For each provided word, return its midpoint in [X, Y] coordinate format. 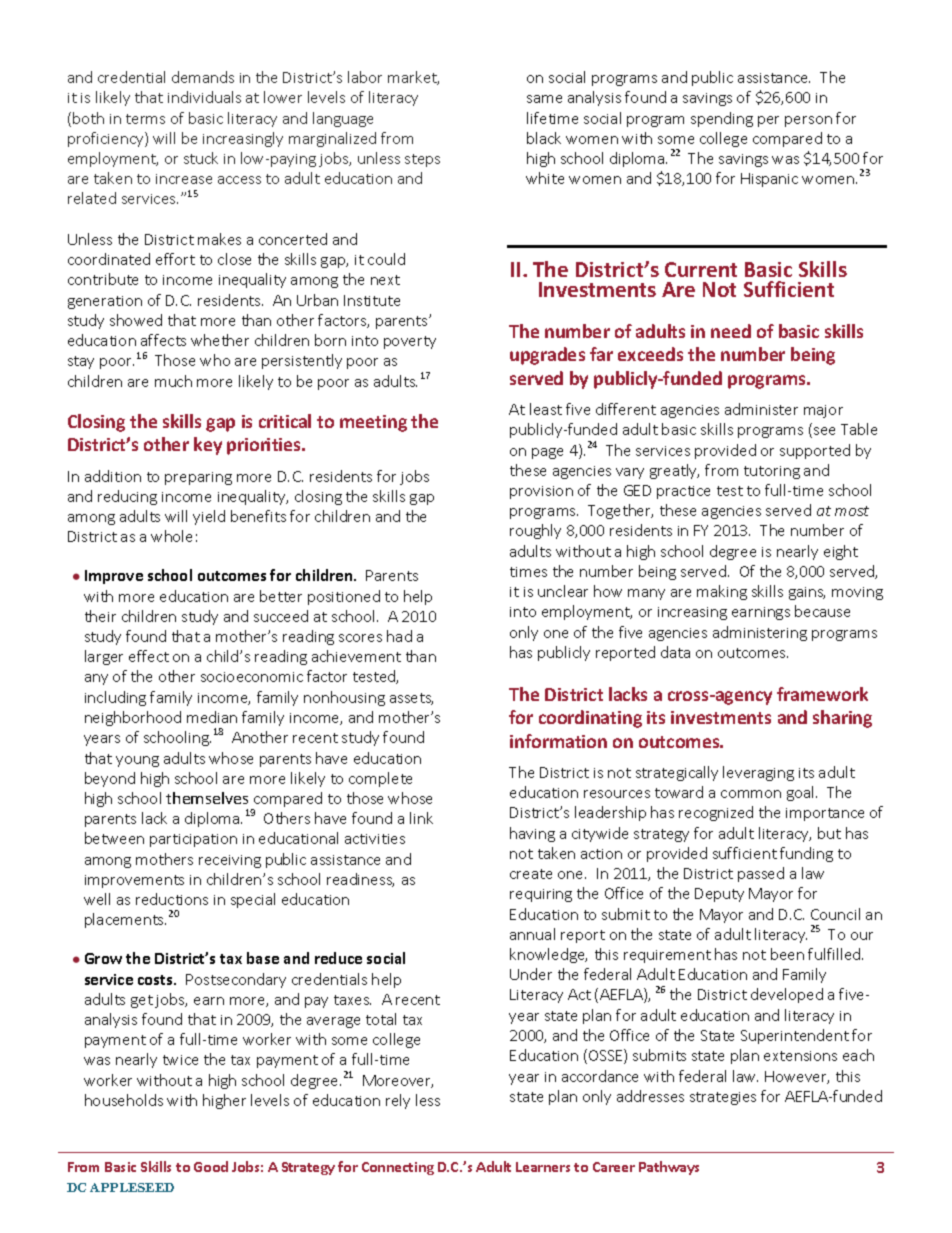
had [399, 636]
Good [211, 1166]
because [822, 611]
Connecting [398, 1168]
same [544, 99]
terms [145, 119]
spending [722, 119]
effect [149, 656]
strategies [723, 1098]
